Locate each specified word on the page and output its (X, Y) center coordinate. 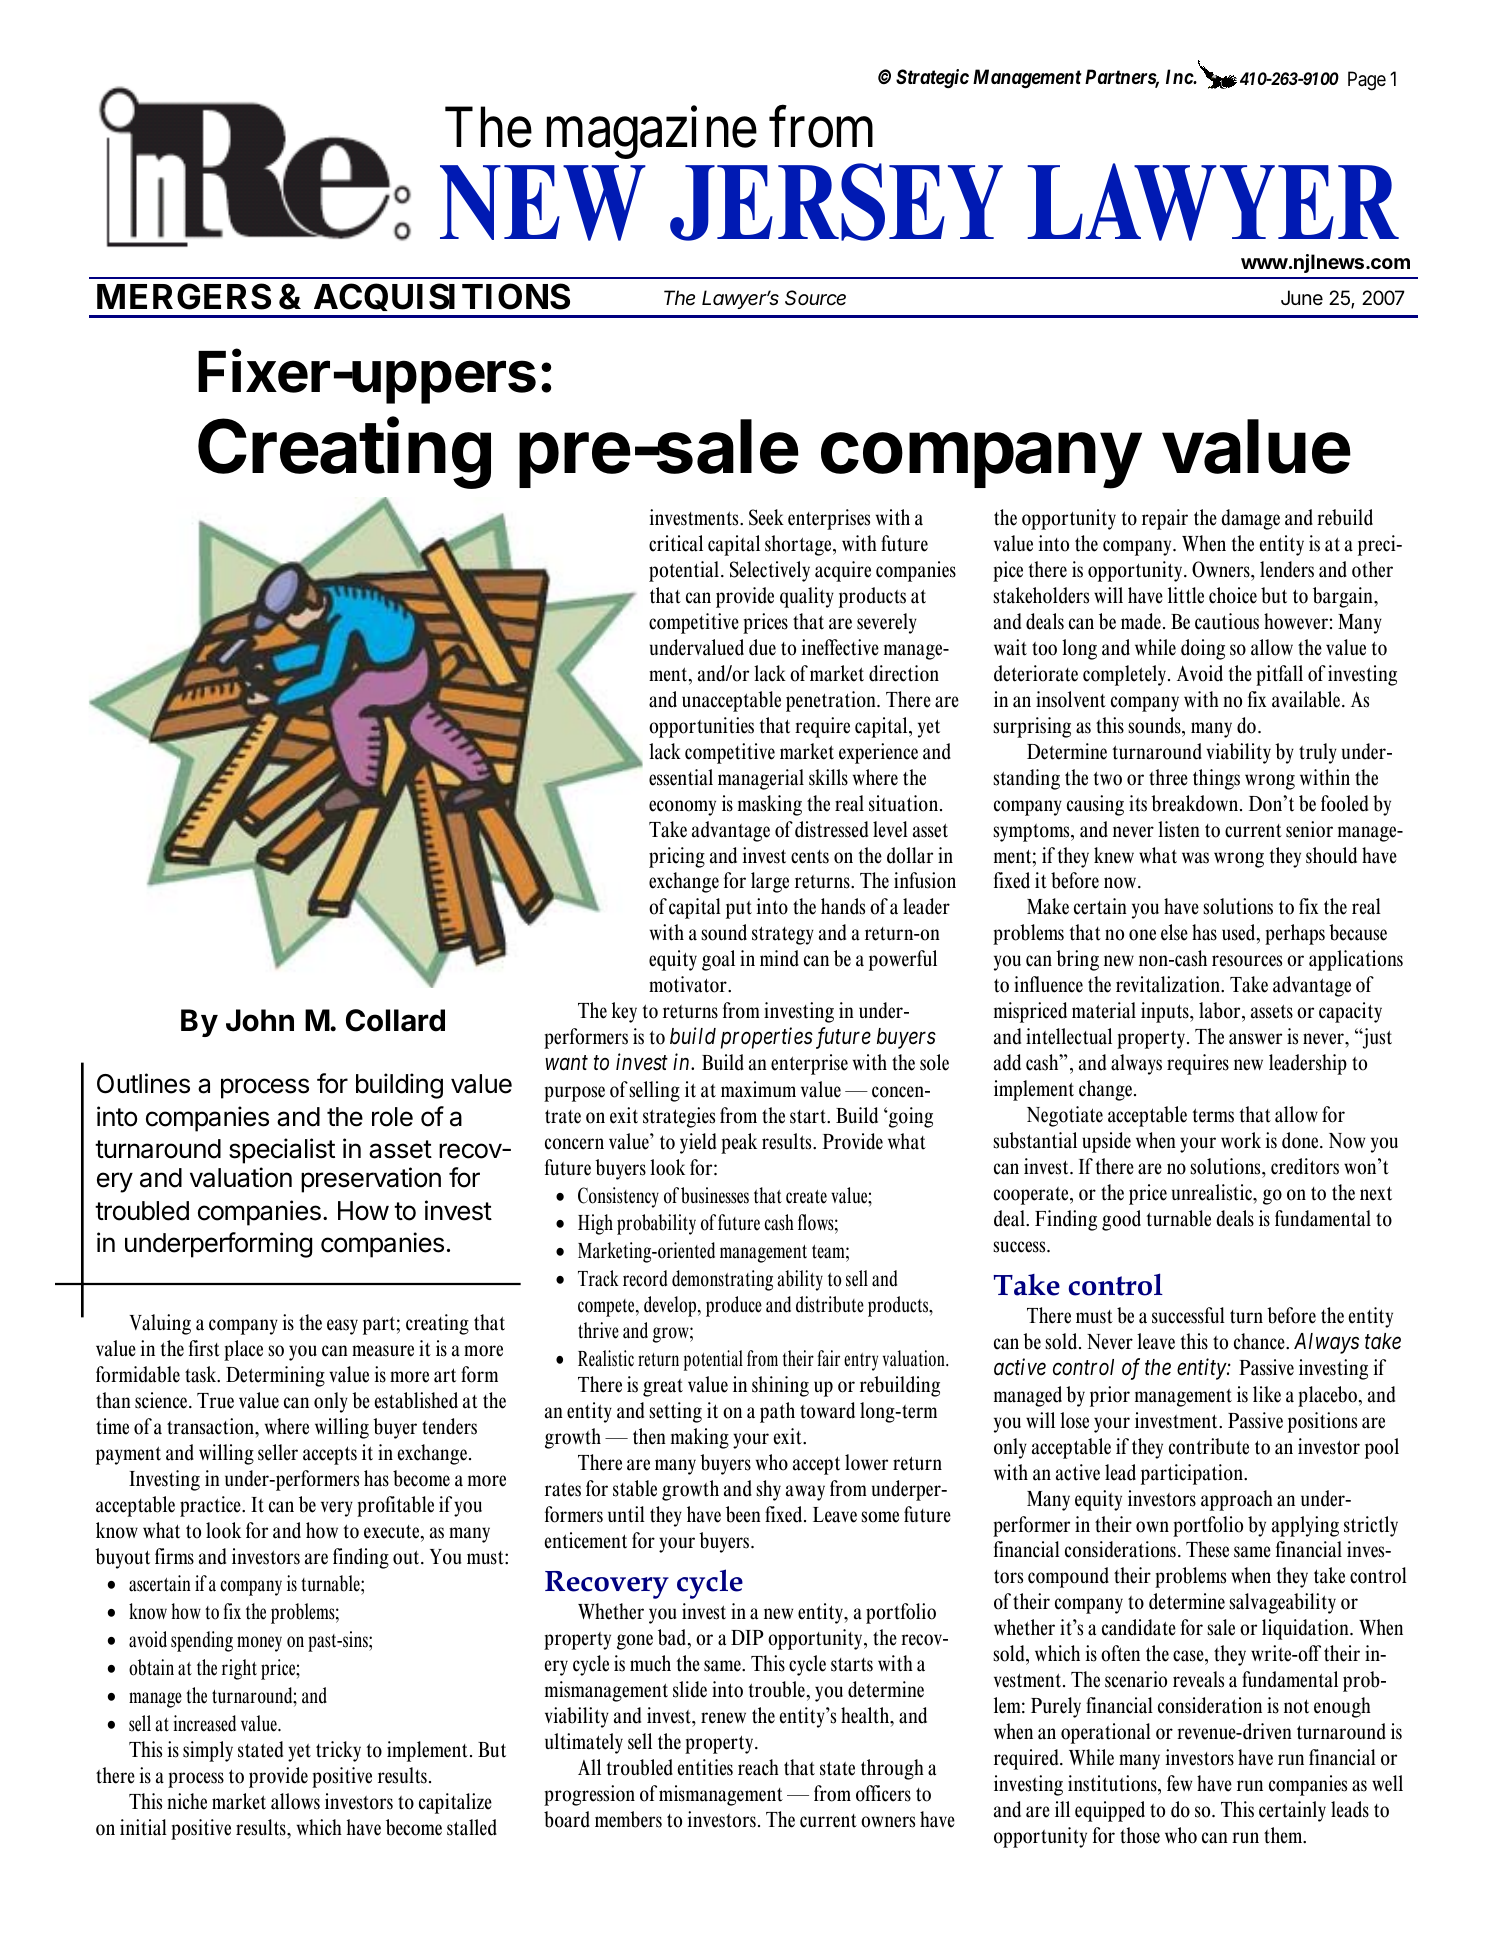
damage (1250, 519)
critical (676, 543)
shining (780, 1386)
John (260, 1020)
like (1267, 1394)
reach (758, 1767)
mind (779, 958)
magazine (652, 133)
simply (208, 1751)
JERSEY (836, 202)
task (202, 1374)
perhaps (1295, 934)
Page (1367, 81)
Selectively (770, 571)
